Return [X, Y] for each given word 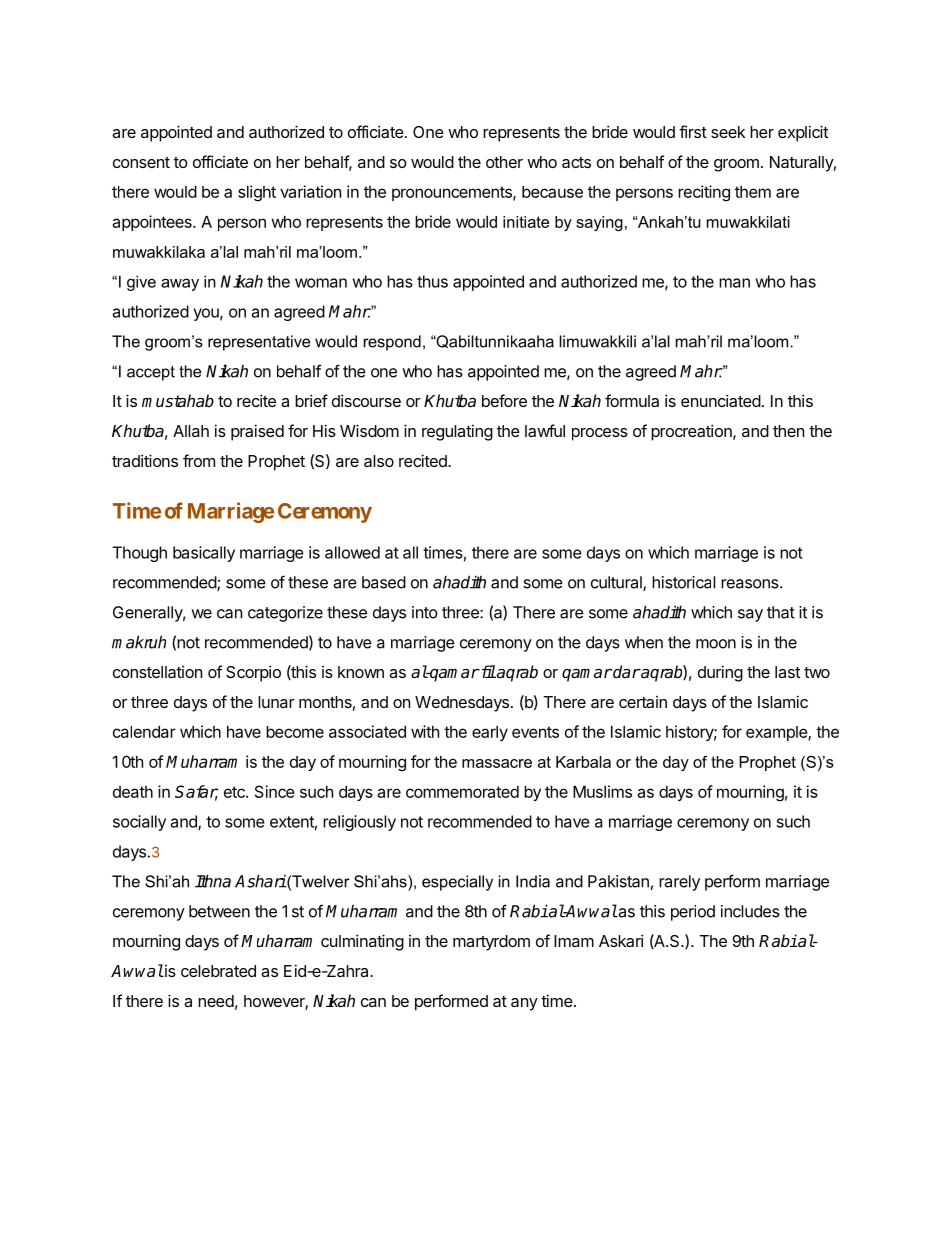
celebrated [218, 971]
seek [728, 132]
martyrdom [491, 943]
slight [257, 193]
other [504, 162]
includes [750, 911]
